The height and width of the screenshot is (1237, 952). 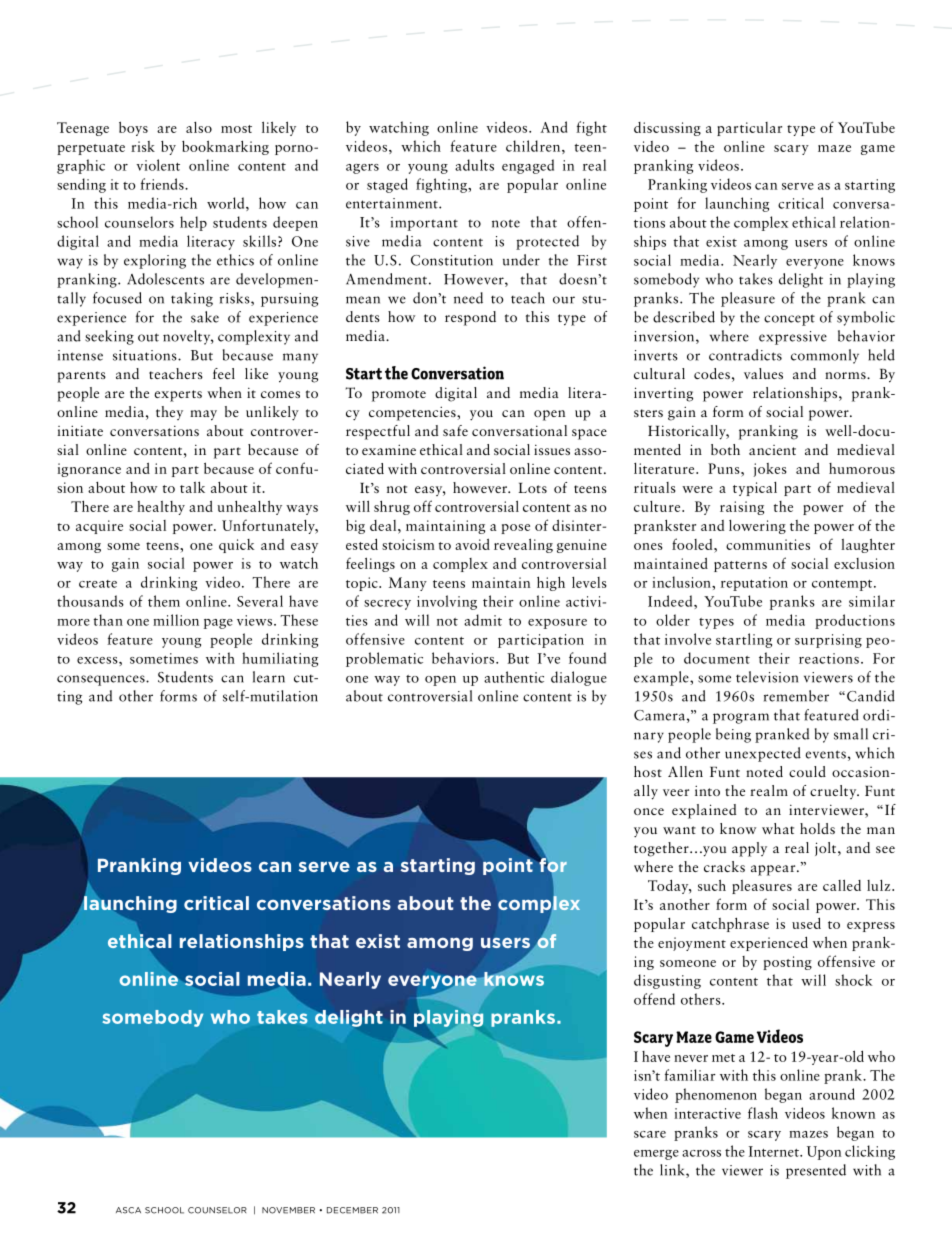 I want to click on reputation, so click(x=754, y=584).
